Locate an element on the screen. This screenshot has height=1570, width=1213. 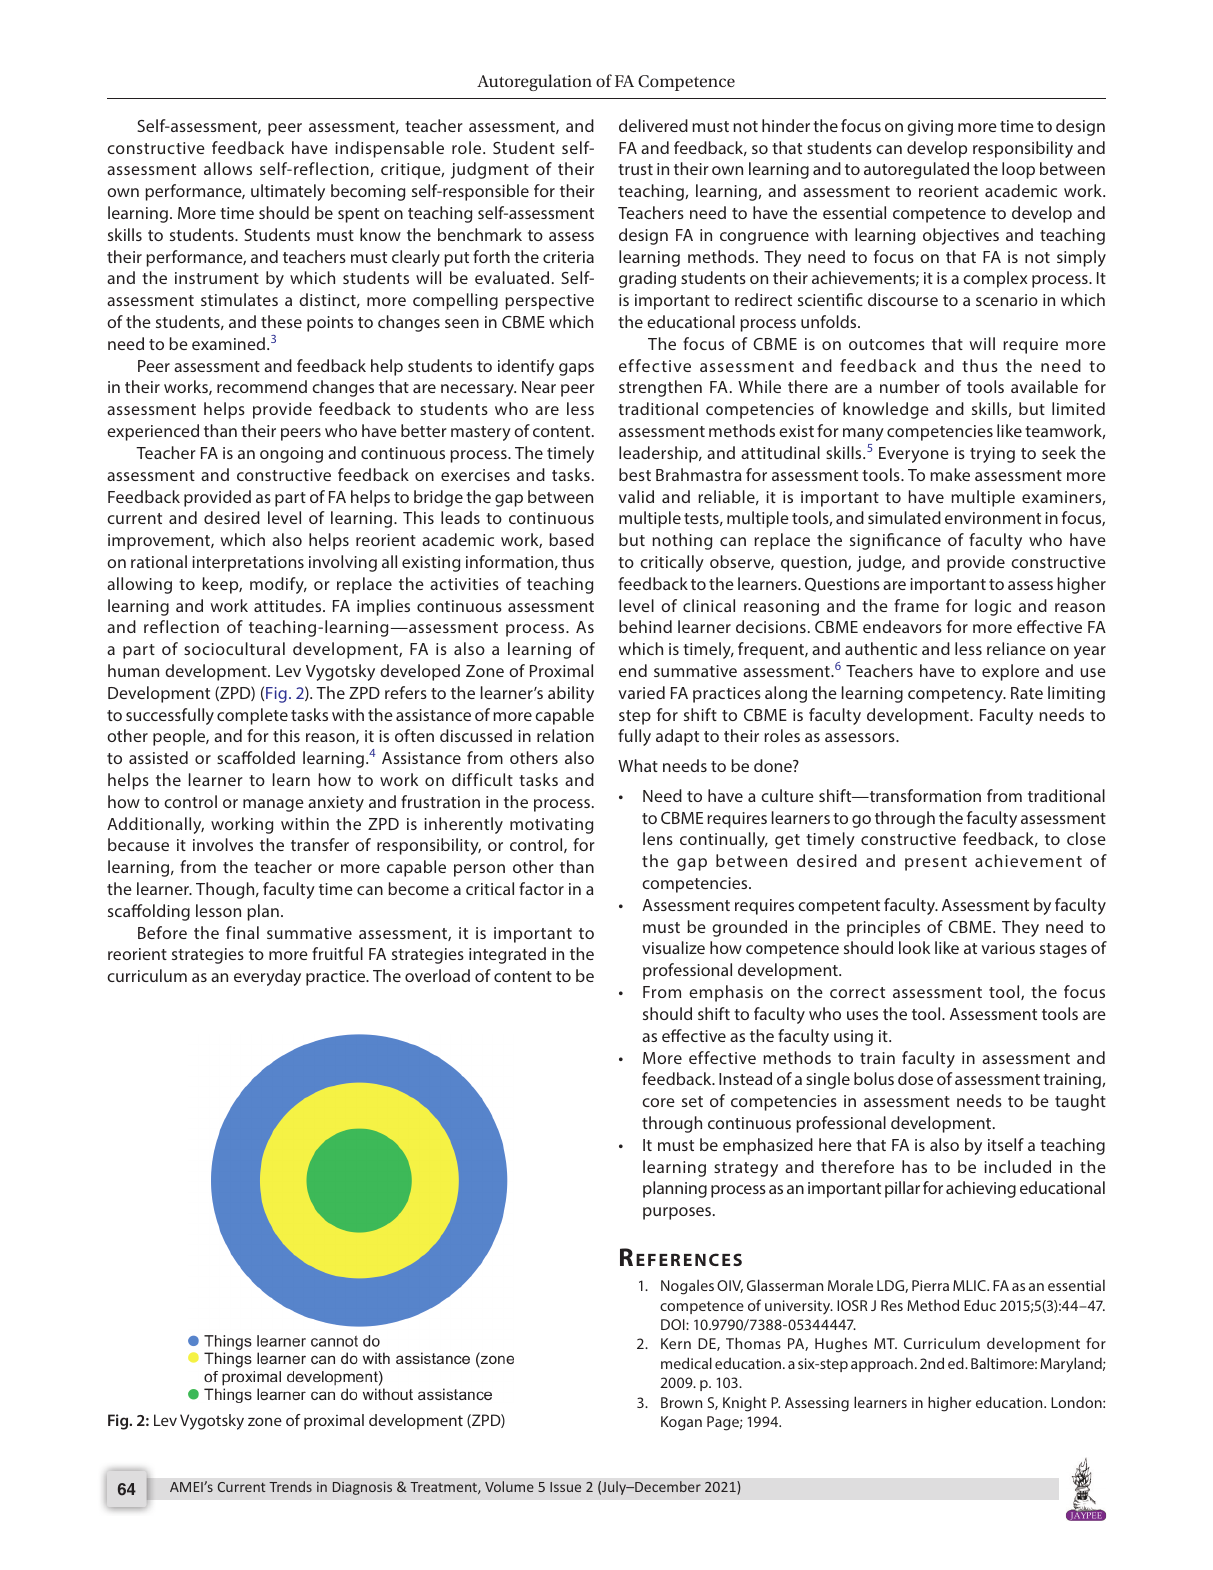
visualize is located at coordinates (673, 947).
